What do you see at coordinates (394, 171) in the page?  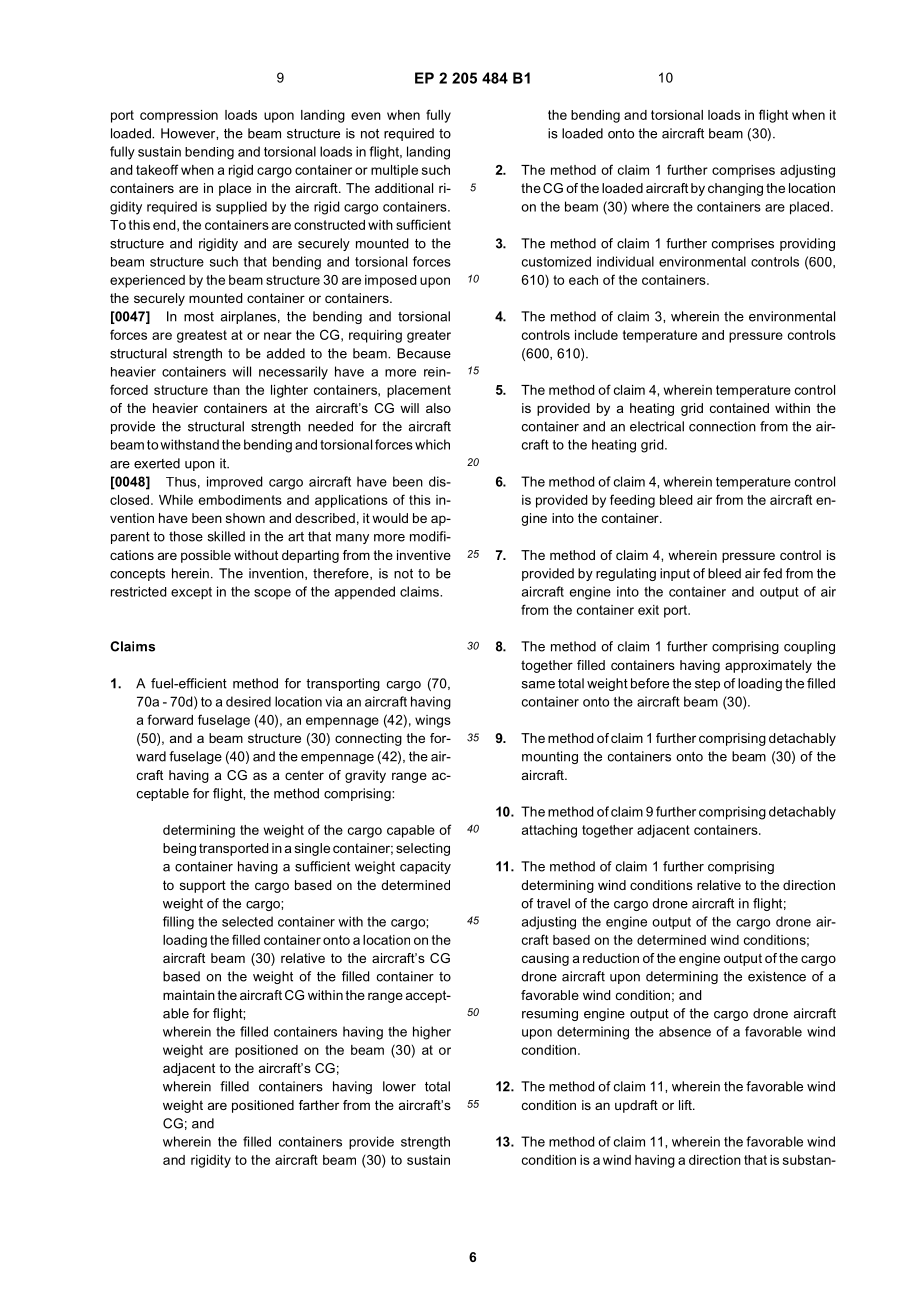 I see `multiple` at bounding box center [394, 171].
